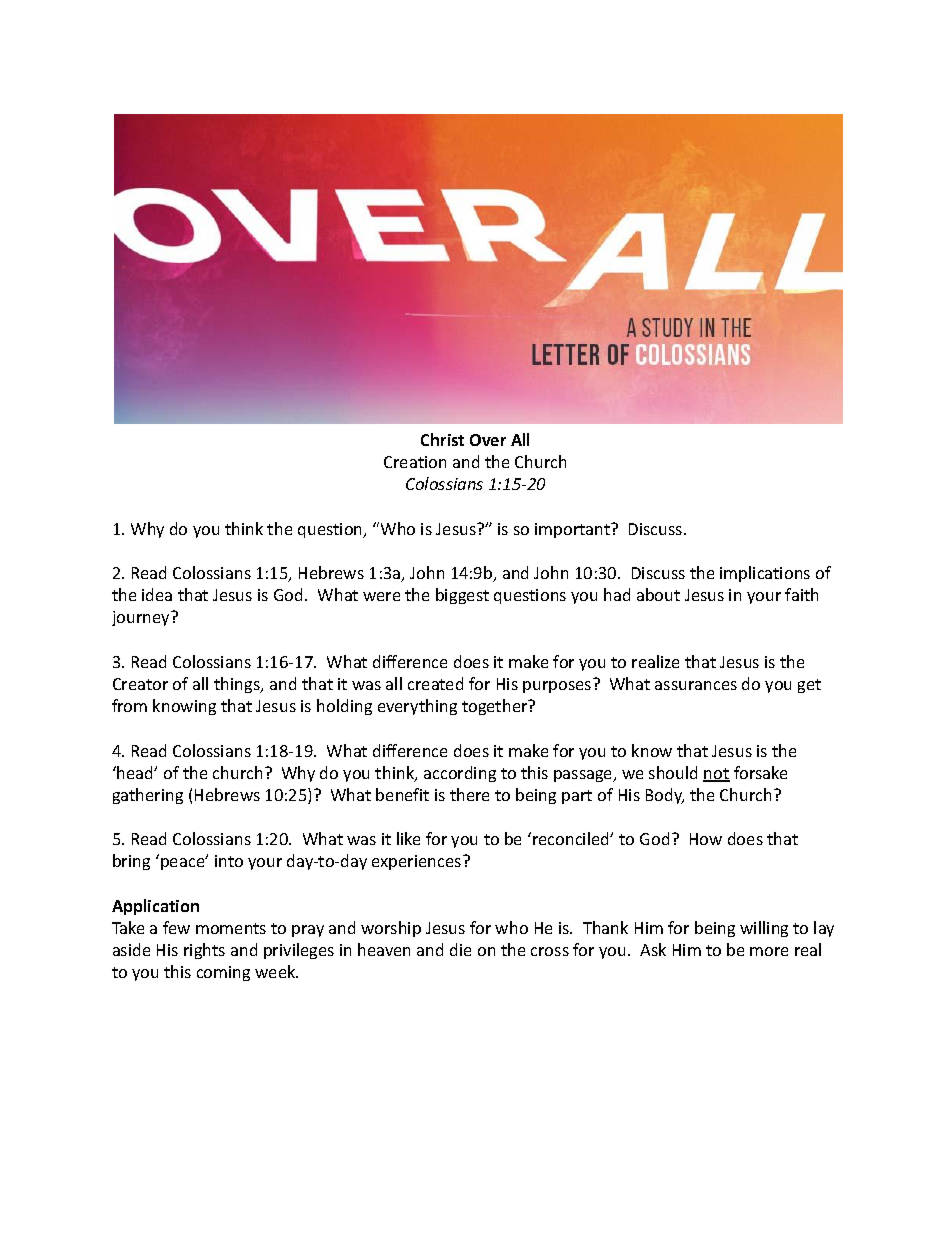 This page has height=1233, width=952. What do you see at coordinates (769, 951) in the page?
I see `more` at bounding box center [769, 951].
